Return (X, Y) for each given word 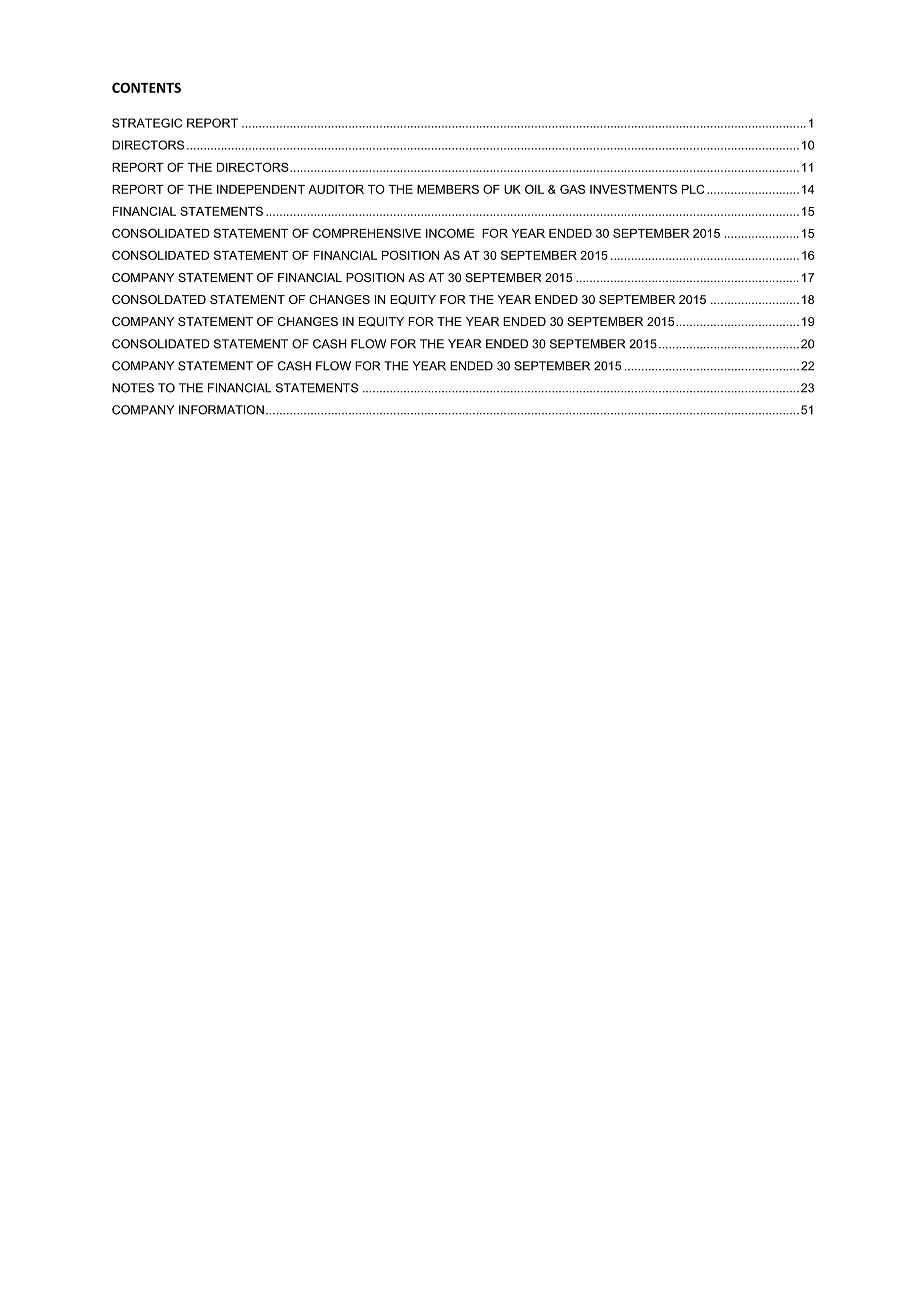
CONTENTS (146, 87)
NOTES (133, 388)
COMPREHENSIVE (367, 233)
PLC (693, 189)
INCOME (450, 233)
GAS (572, 189)
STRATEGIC (147, 123)
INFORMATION (221, 410)
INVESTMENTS (633, 189)
